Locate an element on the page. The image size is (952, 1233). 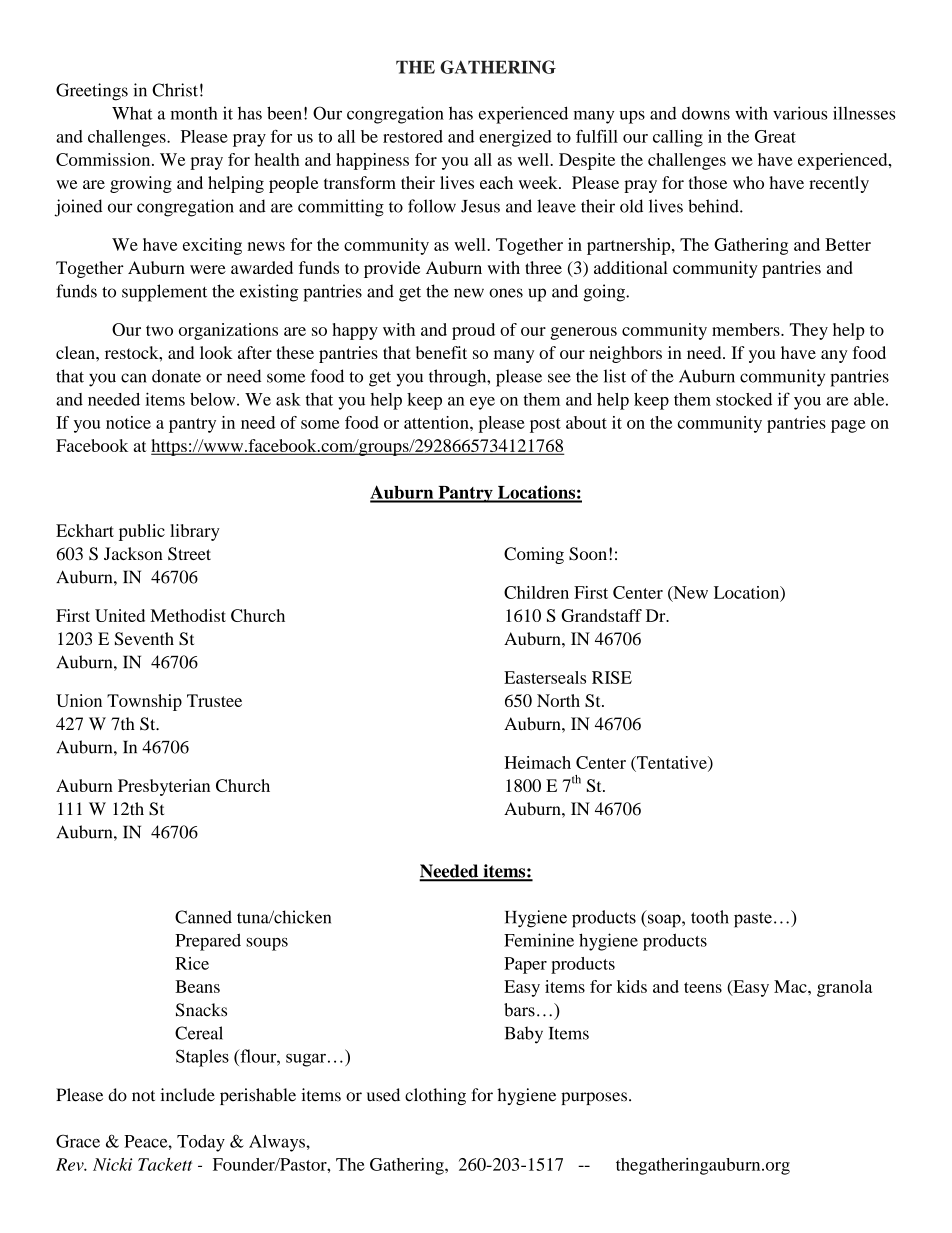
Methodist is located at coordinates (188, 615).
